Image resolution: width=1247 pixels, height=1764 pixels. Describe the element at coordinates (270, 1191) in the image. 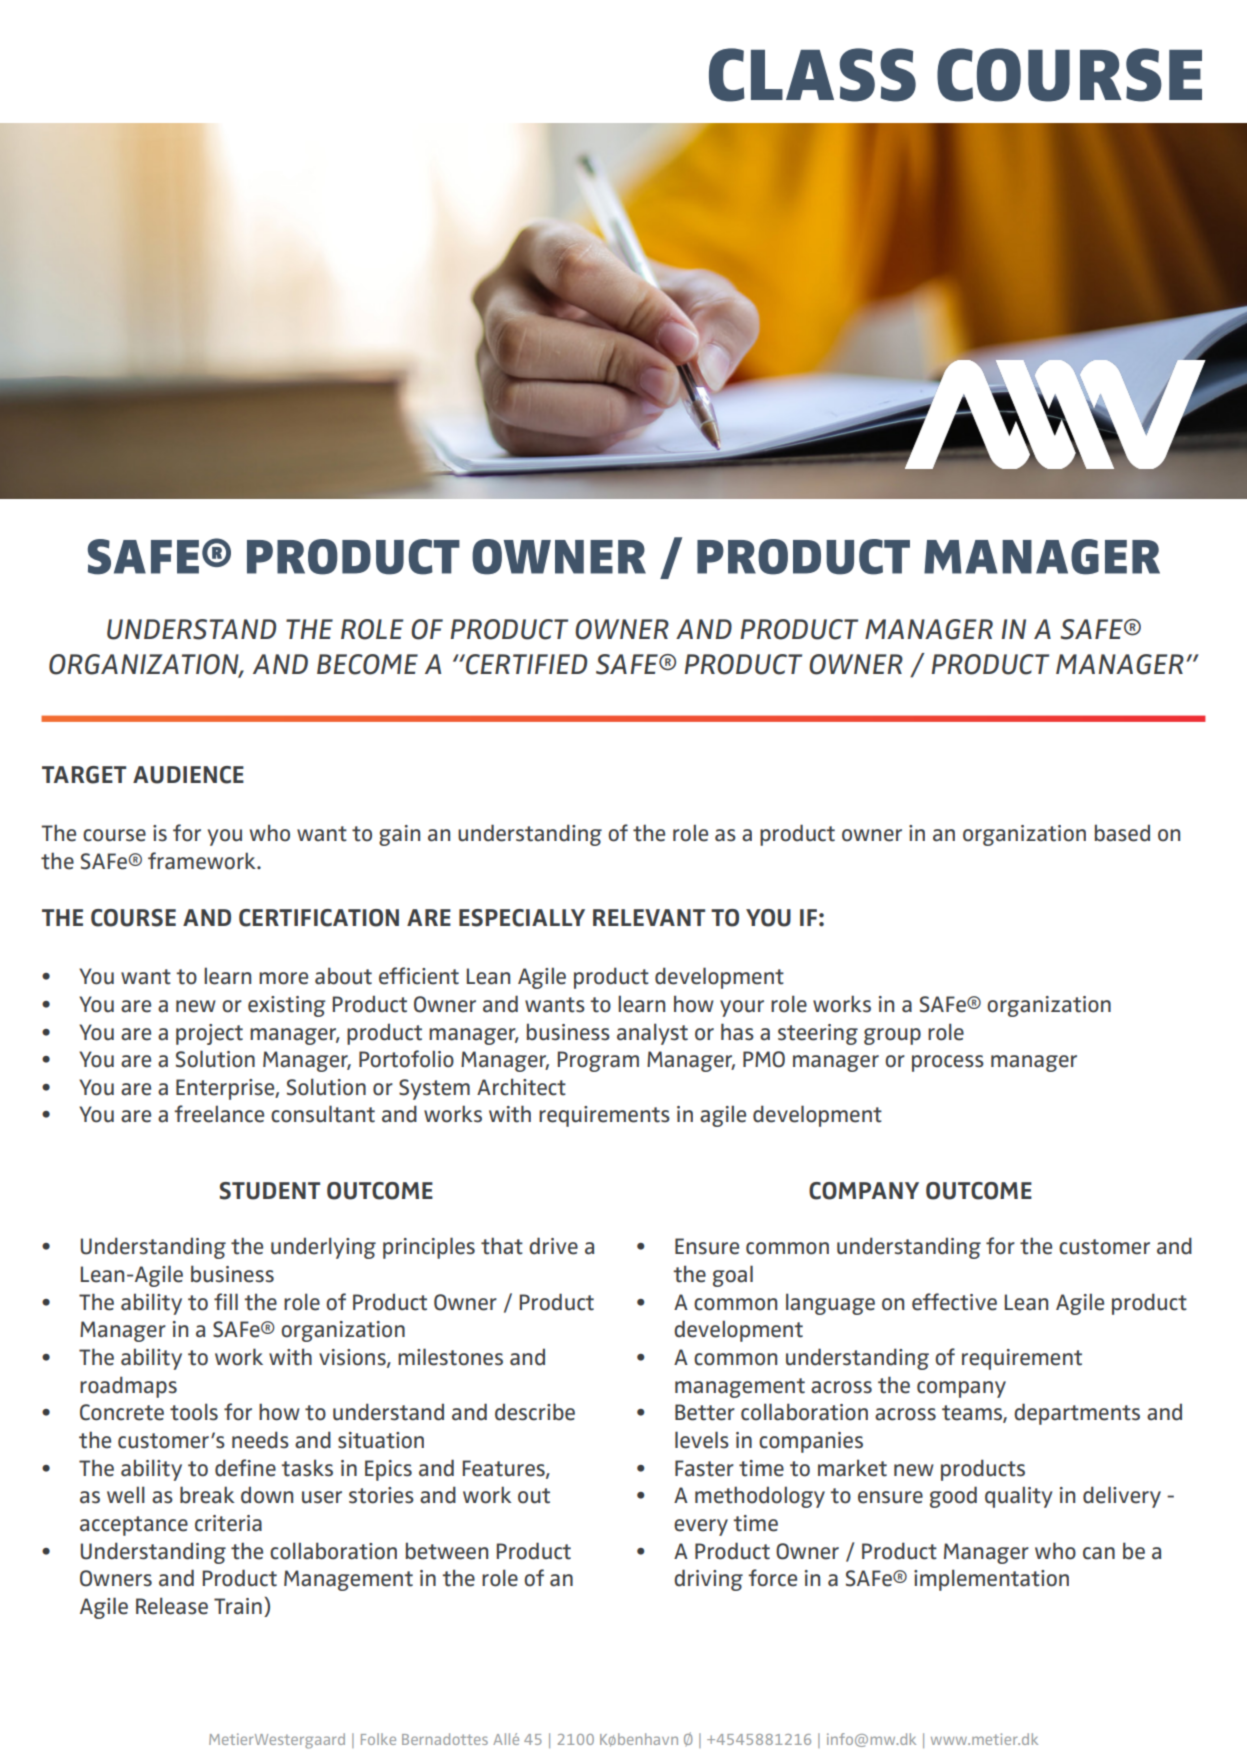

I see `STUDENT` at that location.
